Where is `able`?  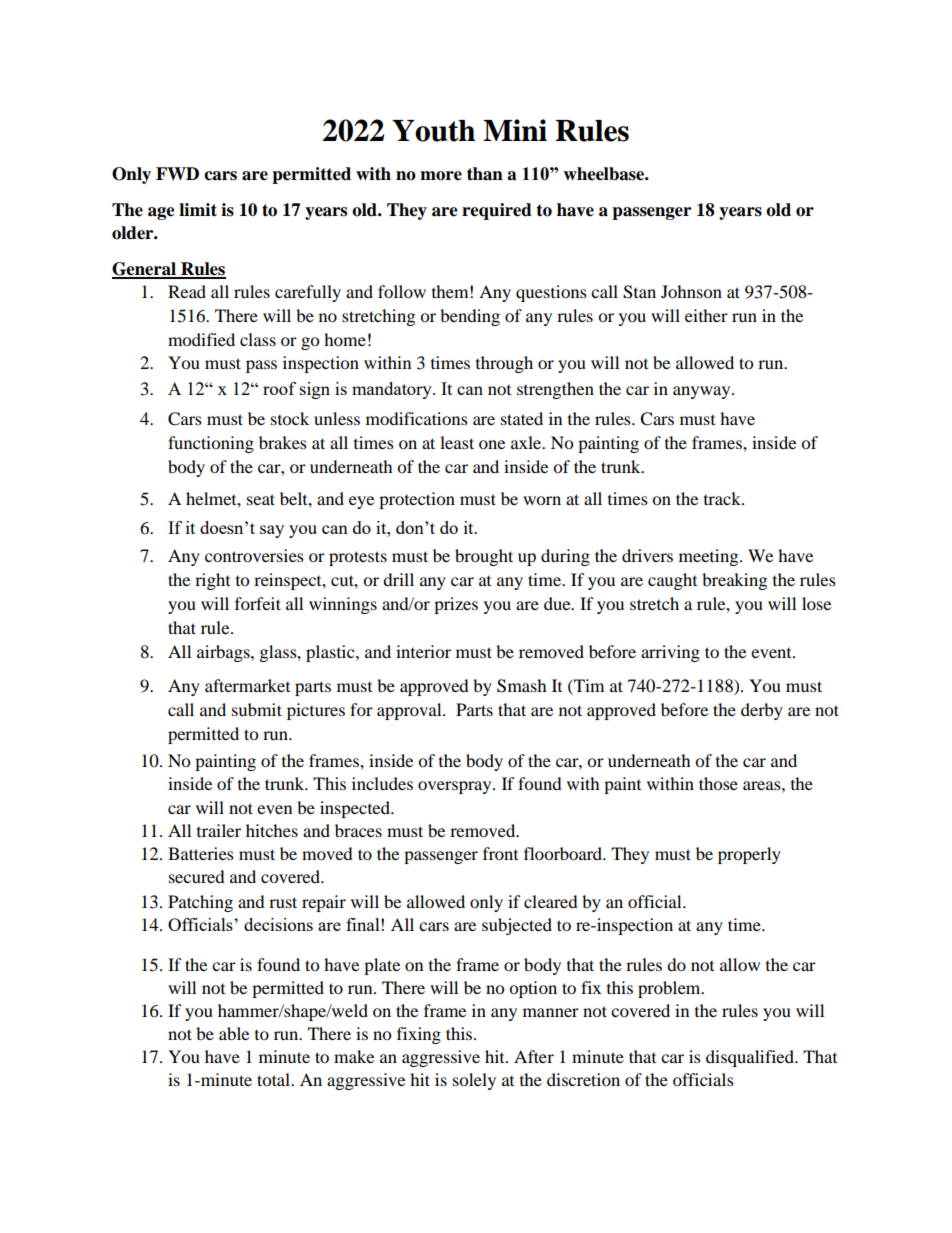 able is located at coordinates (234, 1033).
